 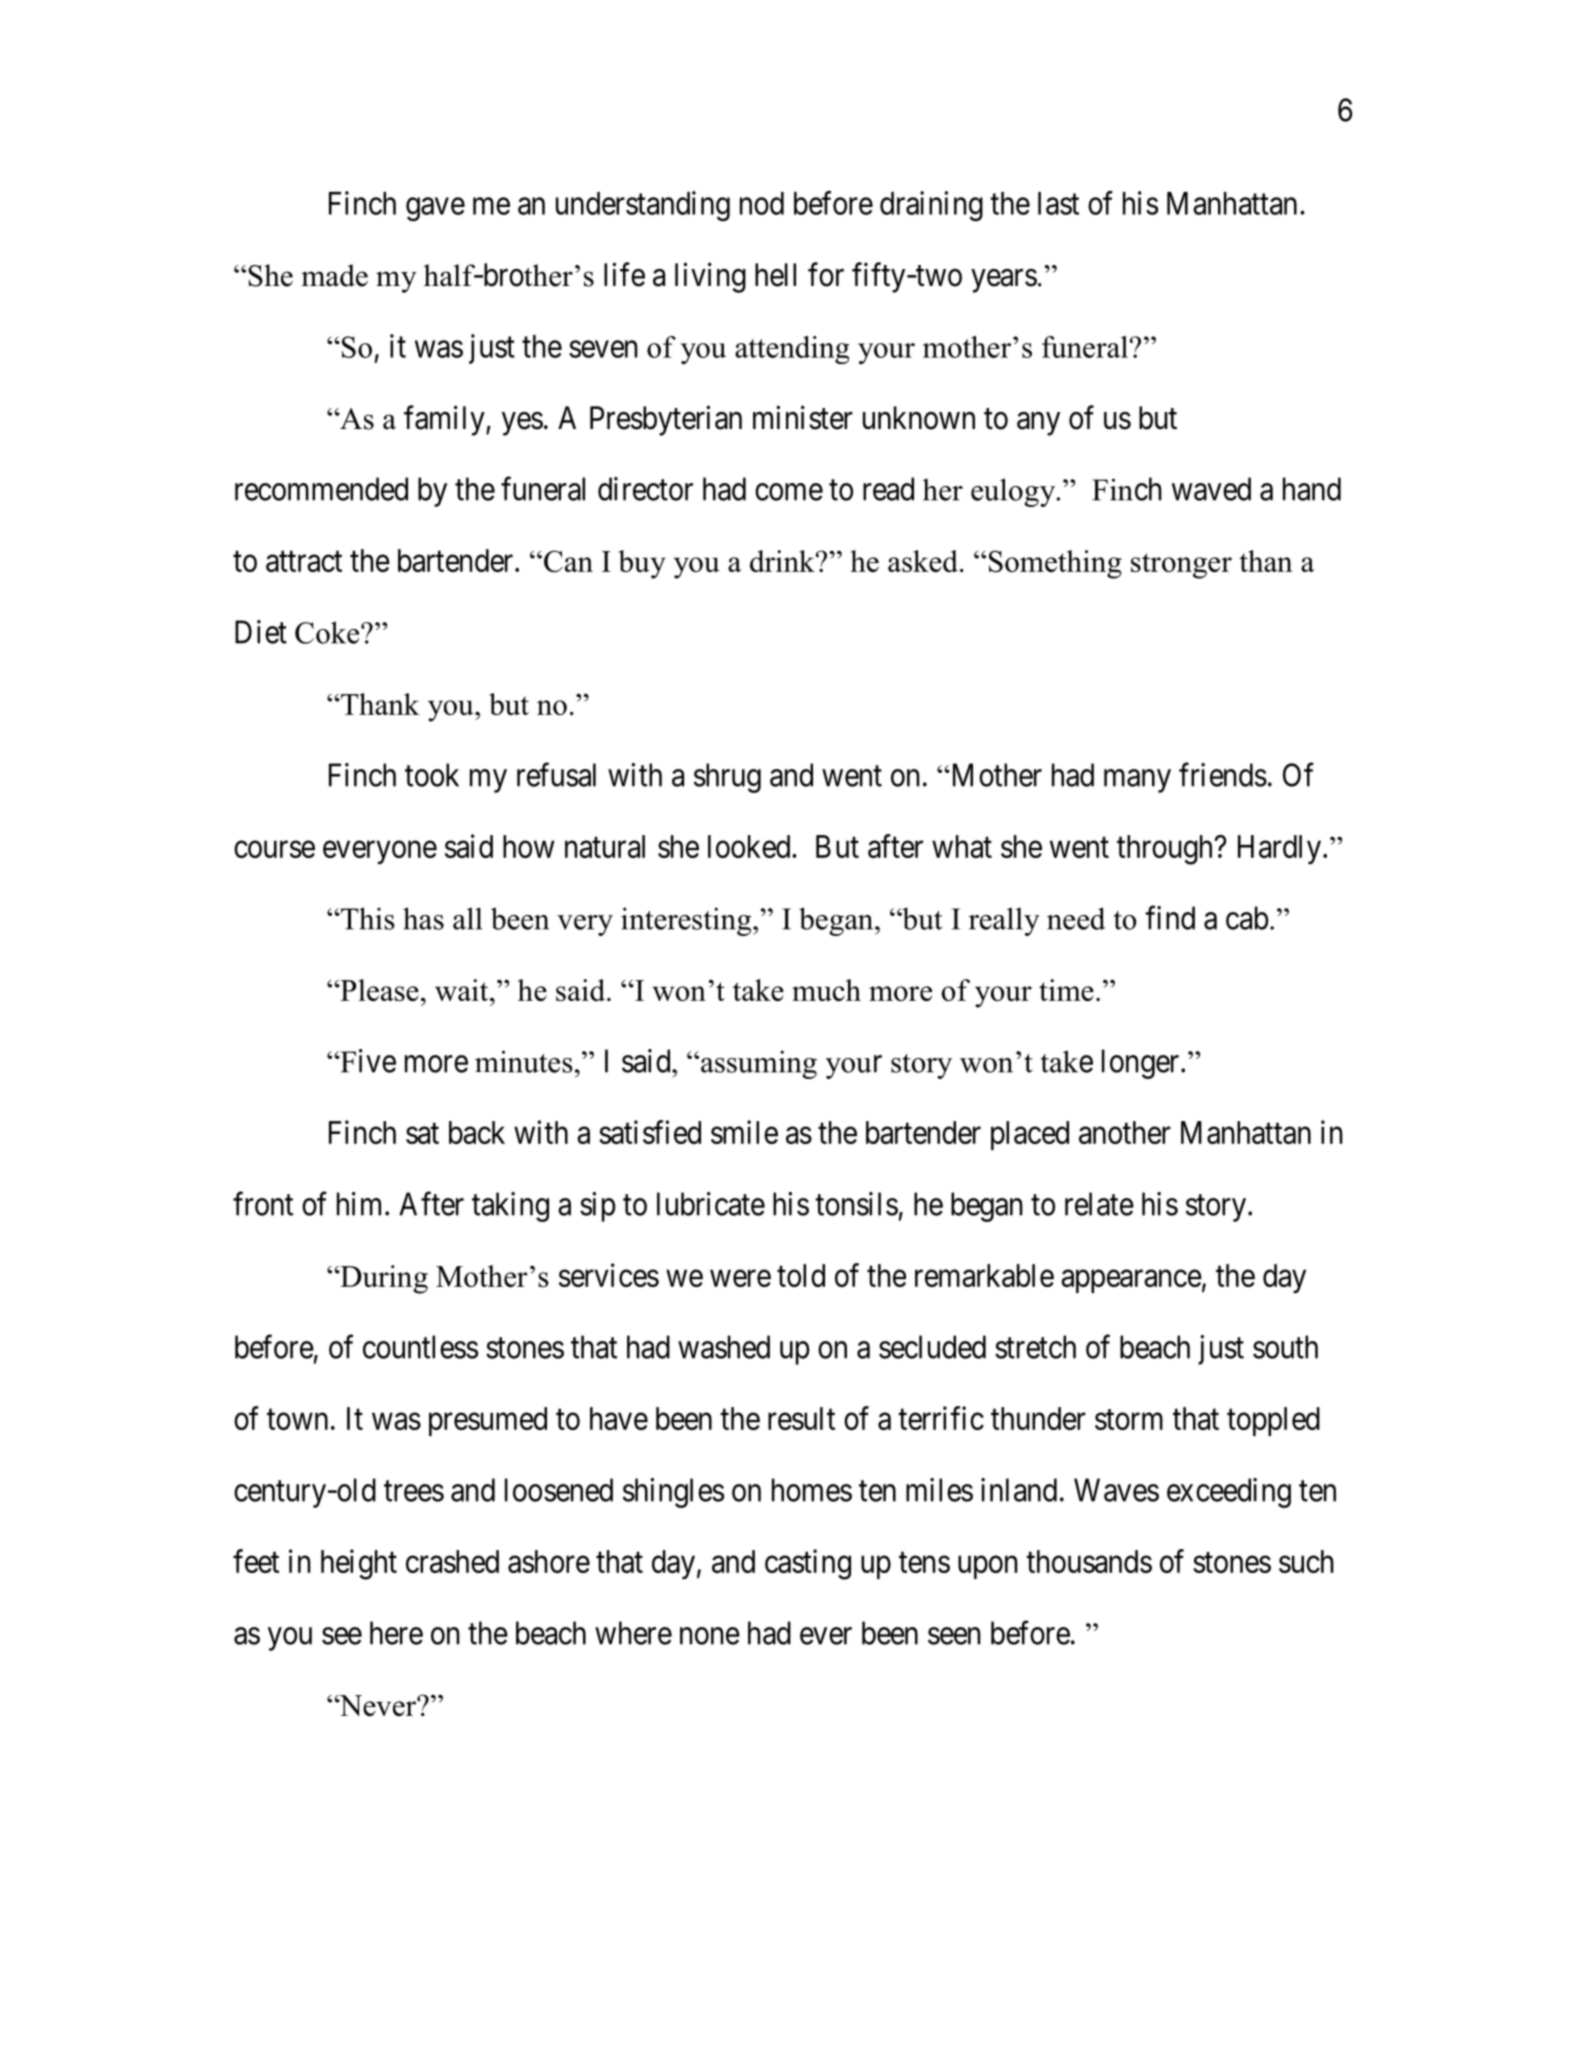 What do you see at coordinates (1131, 1281) in the screenshot?
I see `appearance` at bounding box center [1131, 1281].
